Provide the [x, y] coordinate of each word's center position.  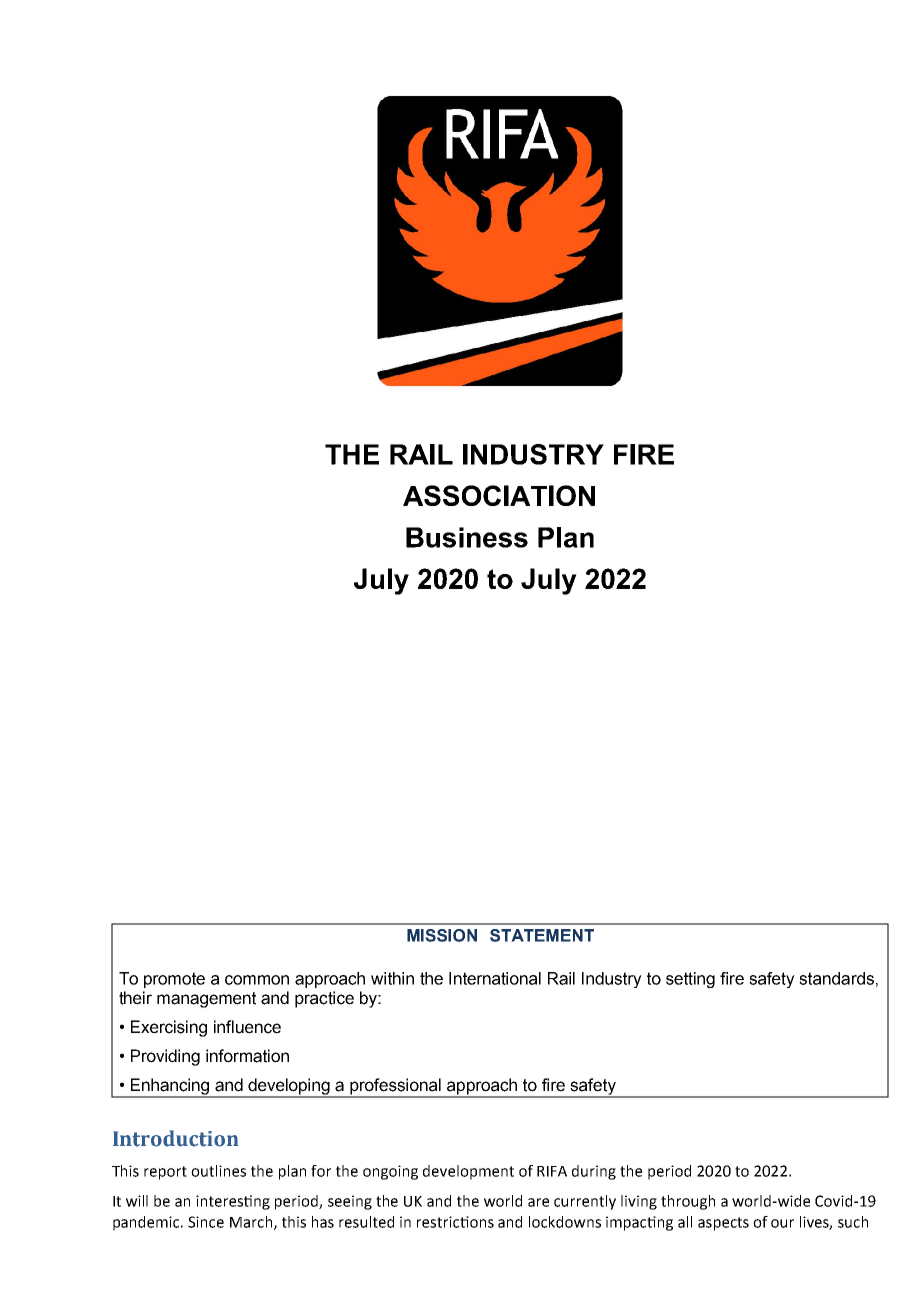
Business [467, 537]
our [782, 1223]
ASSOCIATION [499, 495]
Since [206, 1222]
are [538, 1202]
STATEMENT [542, 935]
